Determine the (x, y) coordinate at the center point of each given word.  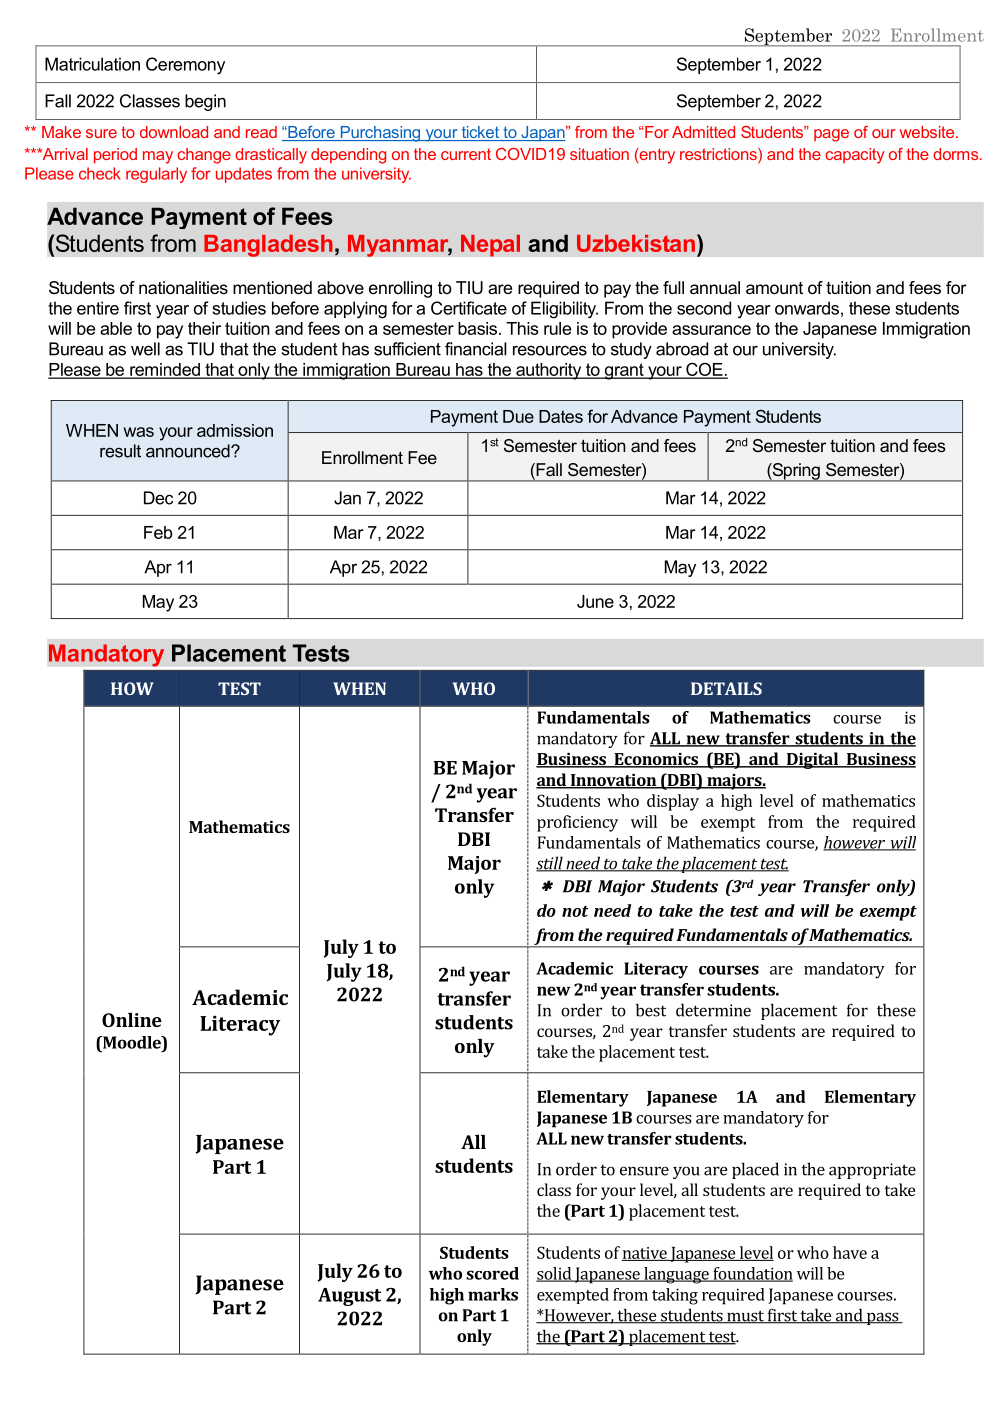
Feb (158, 532)
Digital (812, 760)
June (595, 601)
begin (205, 102)
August (349, 1297)
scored (492, 1273)
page (831, 135)
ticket (480, 133)
